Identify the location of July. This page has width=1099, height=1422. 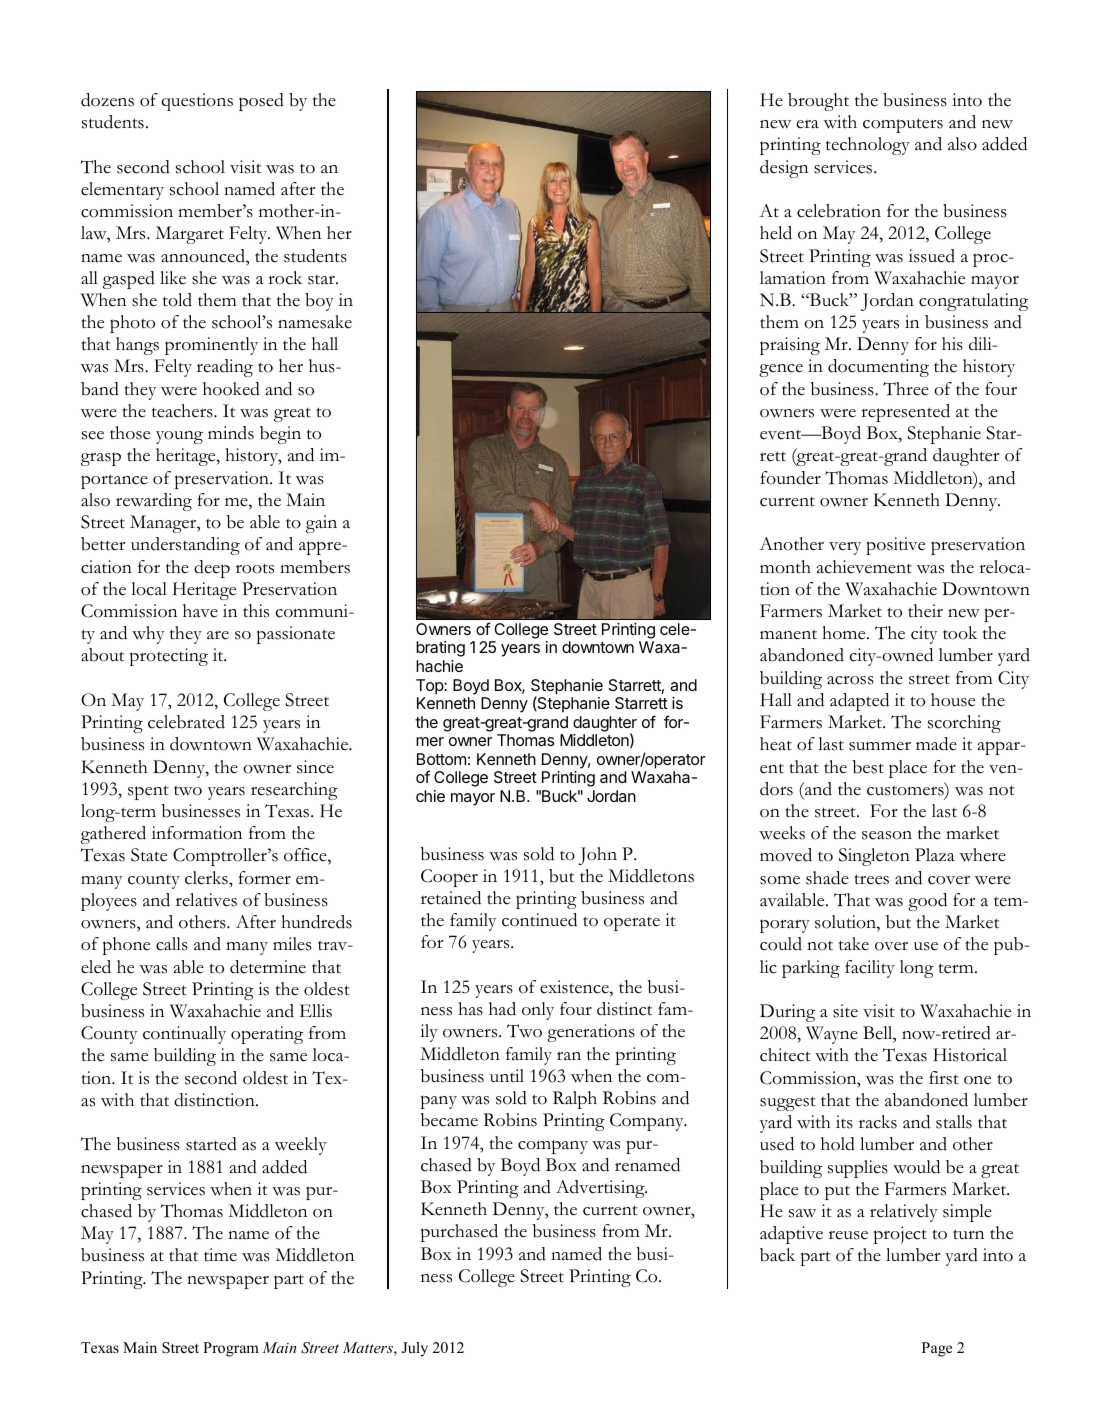
(415, 1349).
